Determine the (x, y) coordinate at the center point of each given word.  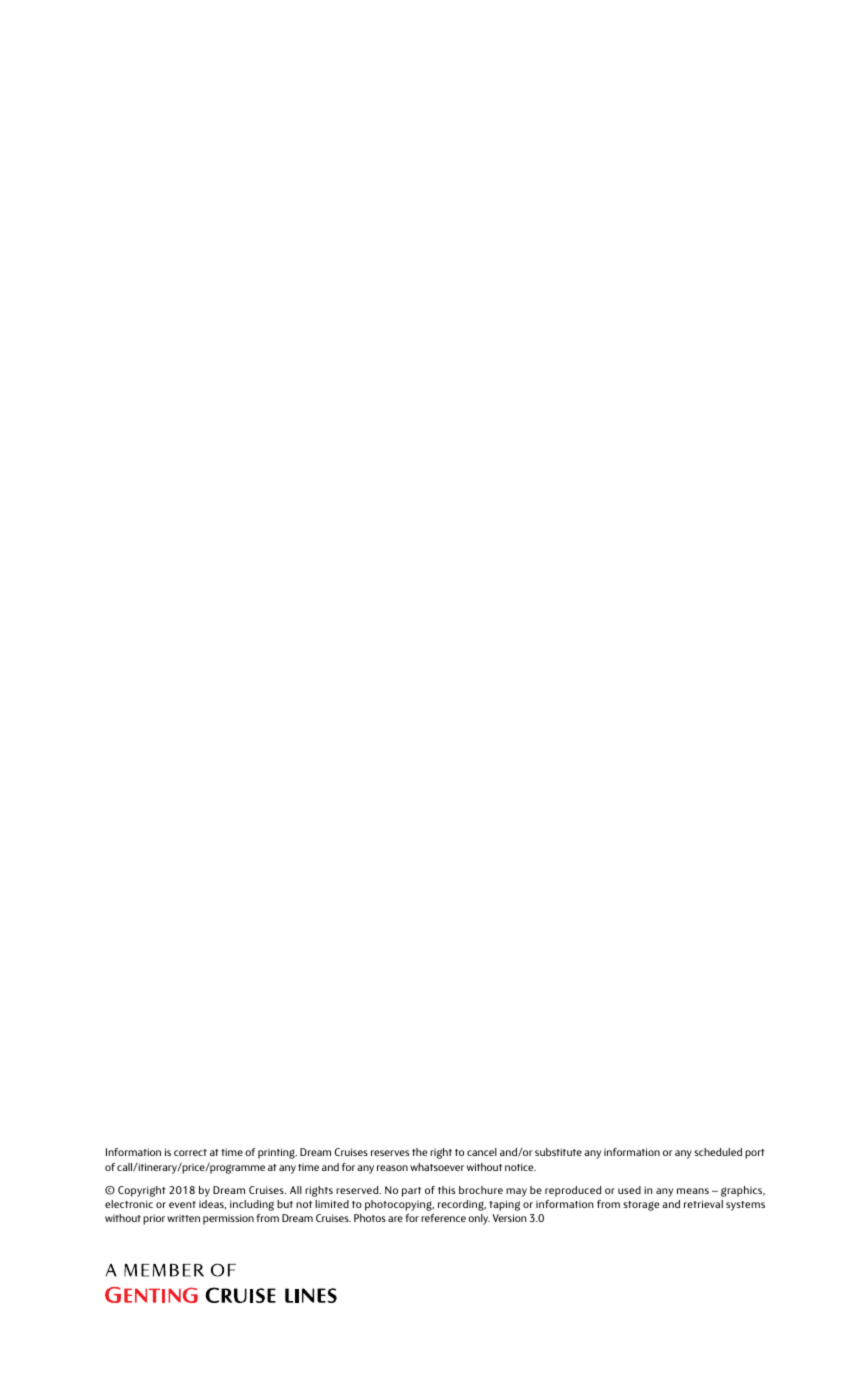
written (183, 1218)
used (629, 1190)
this (446, 1190)
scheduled (718, 1152)
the (419, 1152)
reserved (358, 1190)
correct (190, 1152)
